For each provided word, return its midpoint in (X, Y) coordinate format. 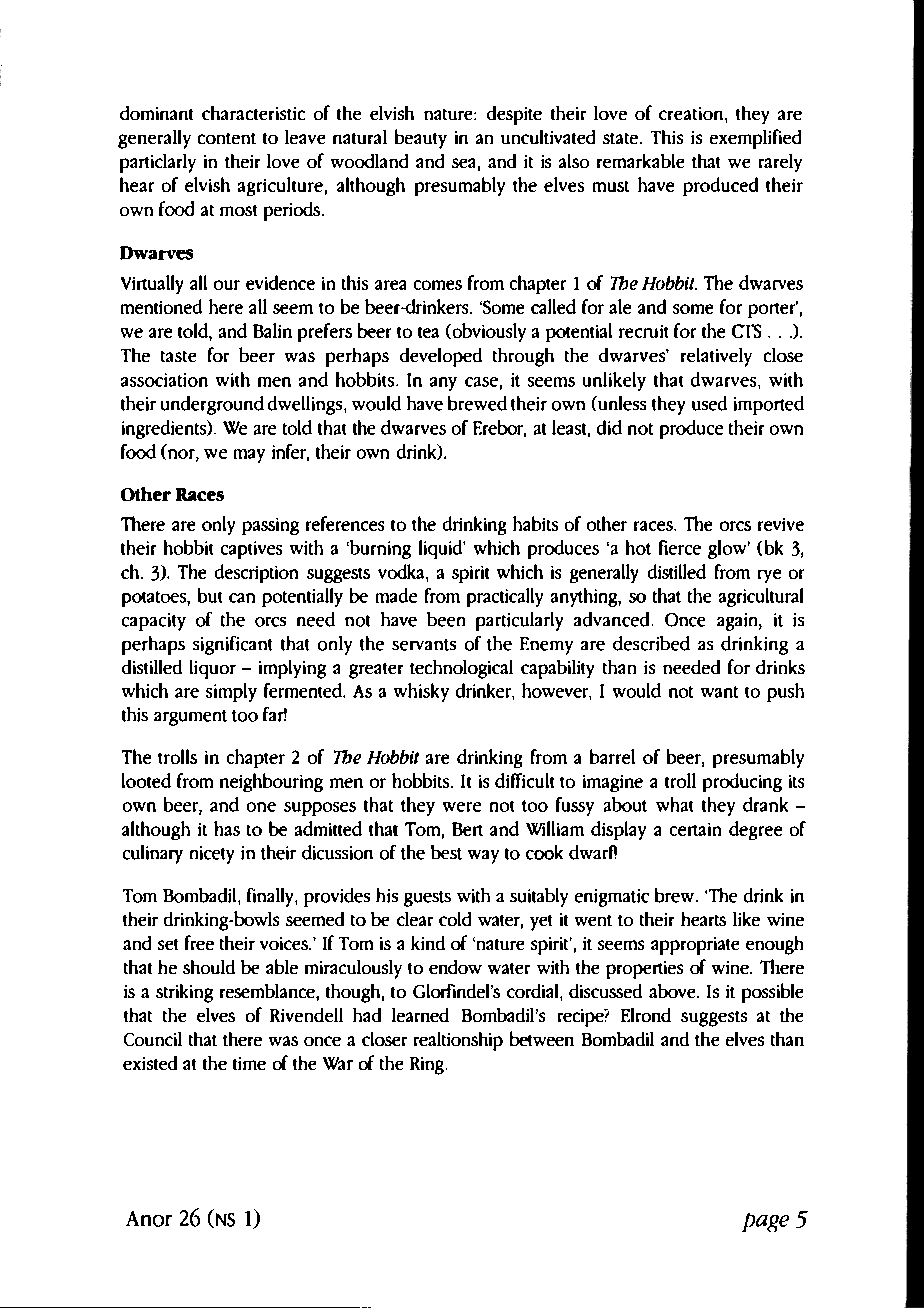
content (227, 138)
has (227, 828)
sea (463, 163)
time (249, 1063)
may (249, 456)
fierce (680, 547)
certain (695, 829)
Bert (467, 829)
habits (535, 523)
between (542, 1038)
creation (691, 113)
